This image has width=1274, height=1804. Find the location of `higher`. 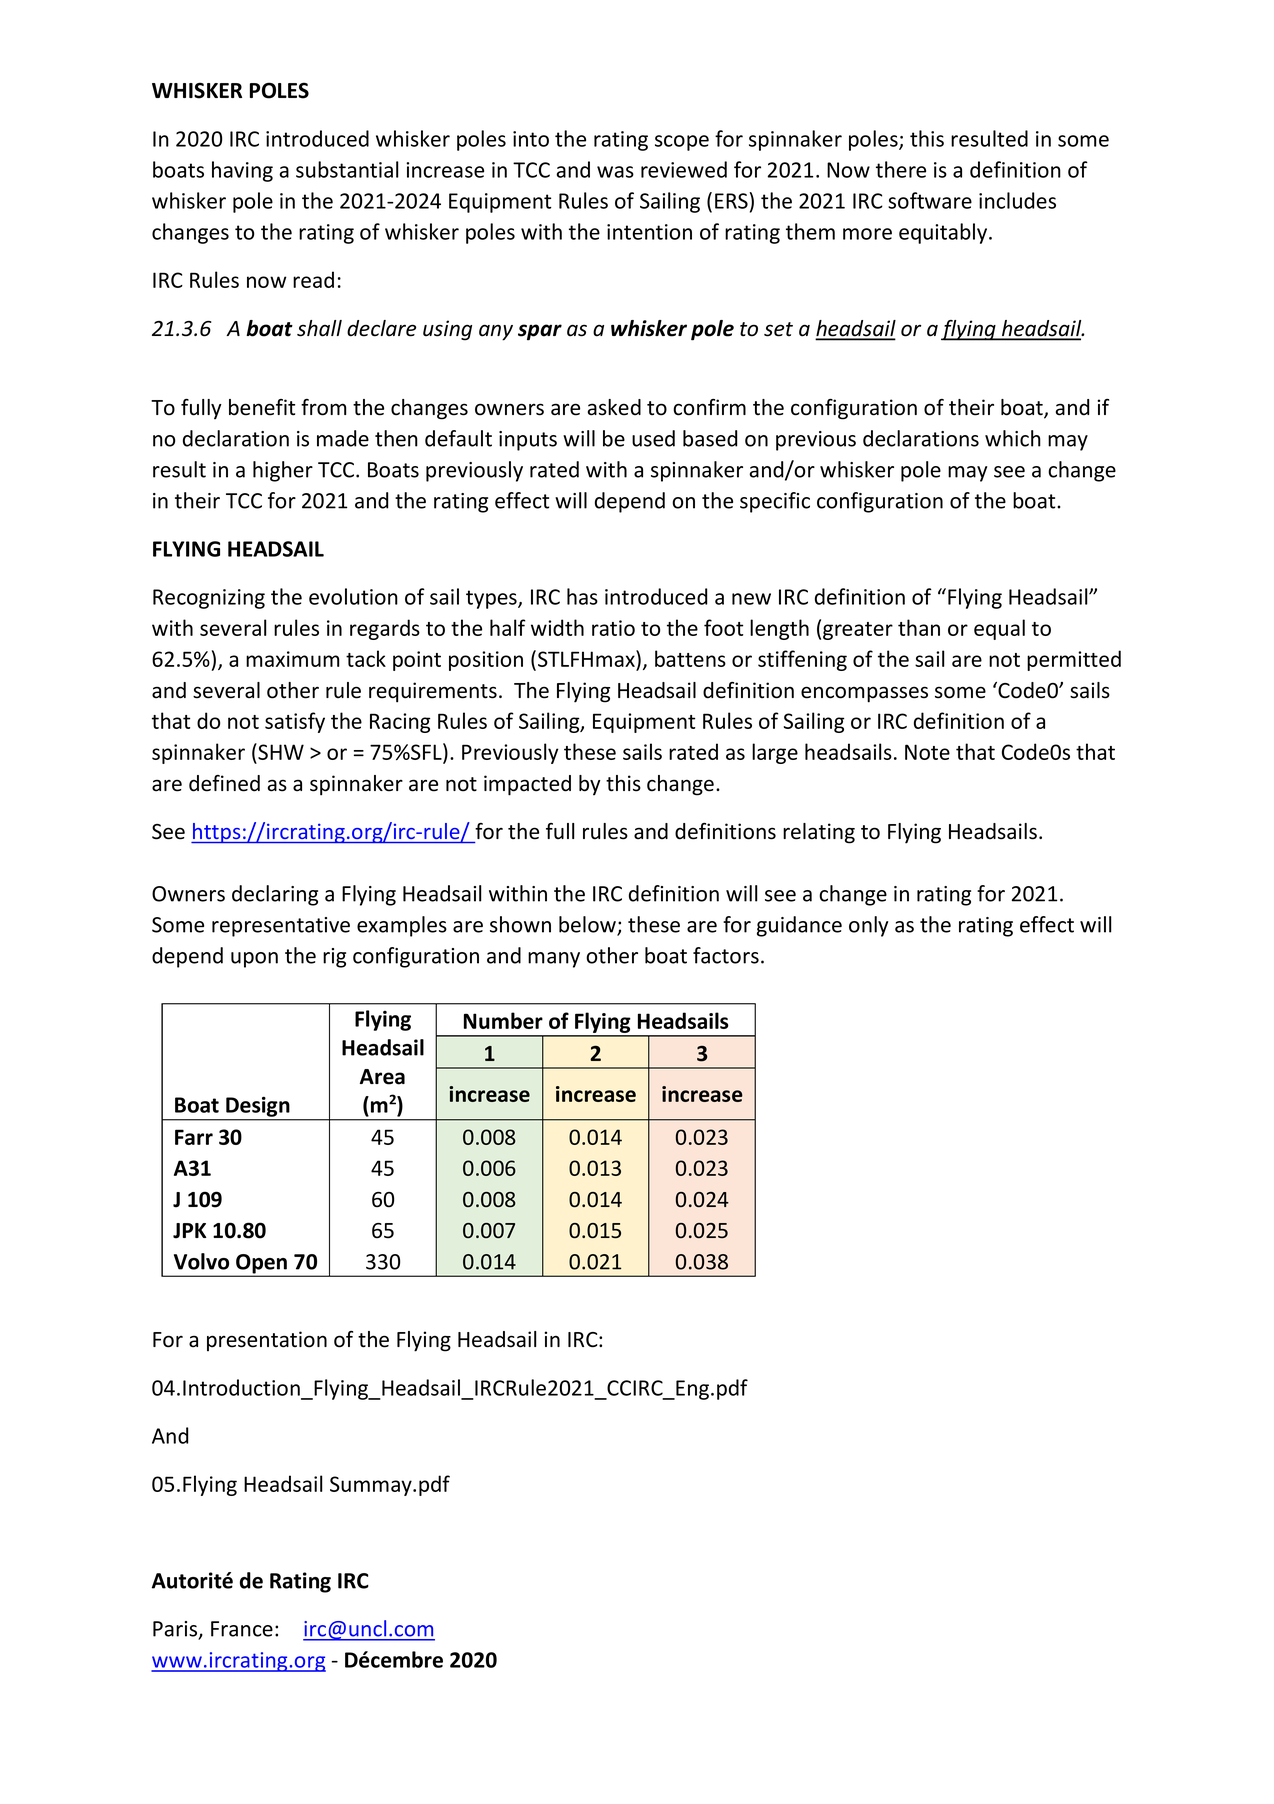

higher is located at coordinates (283, 471).
